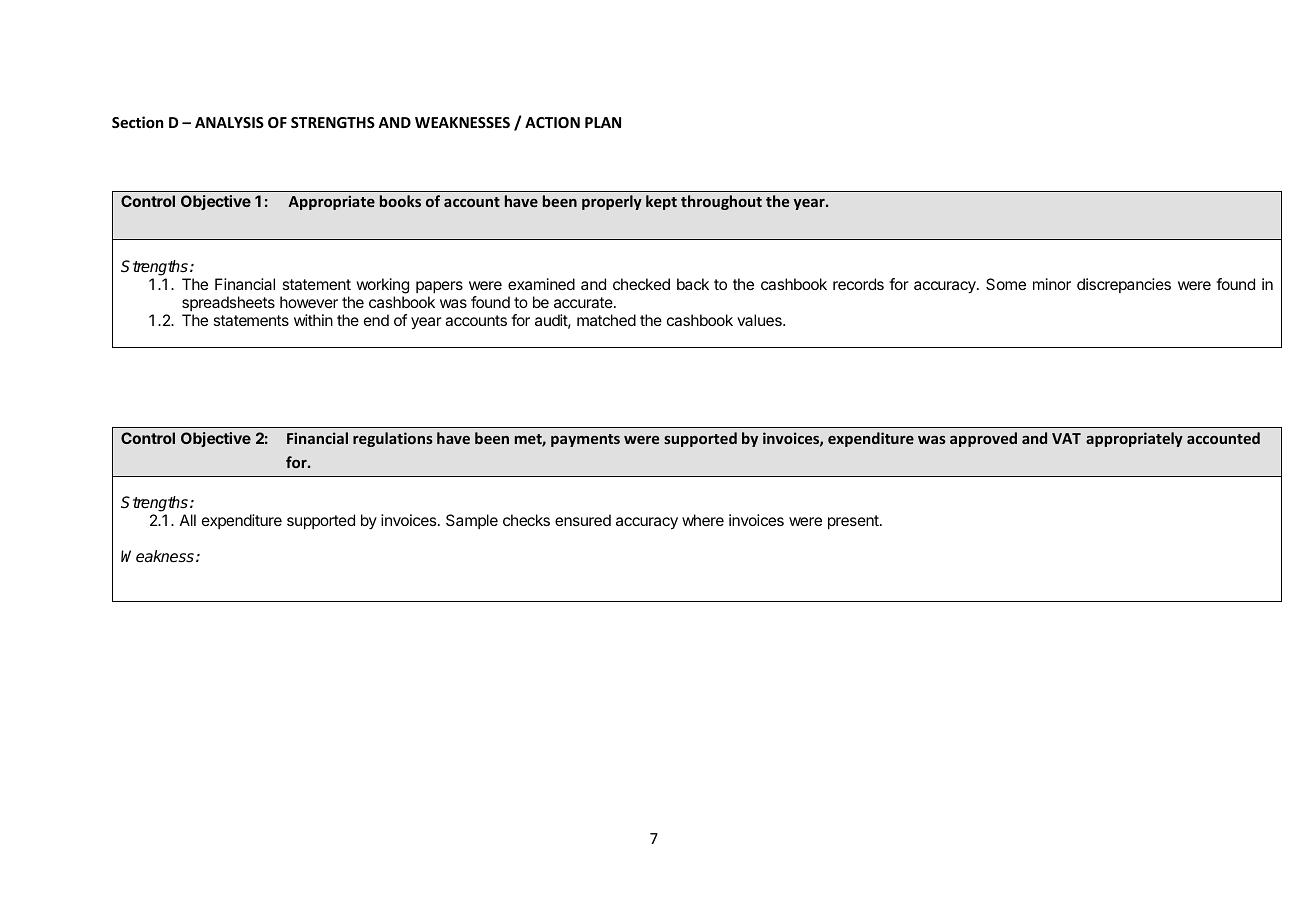 This page has width=1308, height=924. Describe the element at coordinates (188, 520) in the page. I see `All` at that location.
